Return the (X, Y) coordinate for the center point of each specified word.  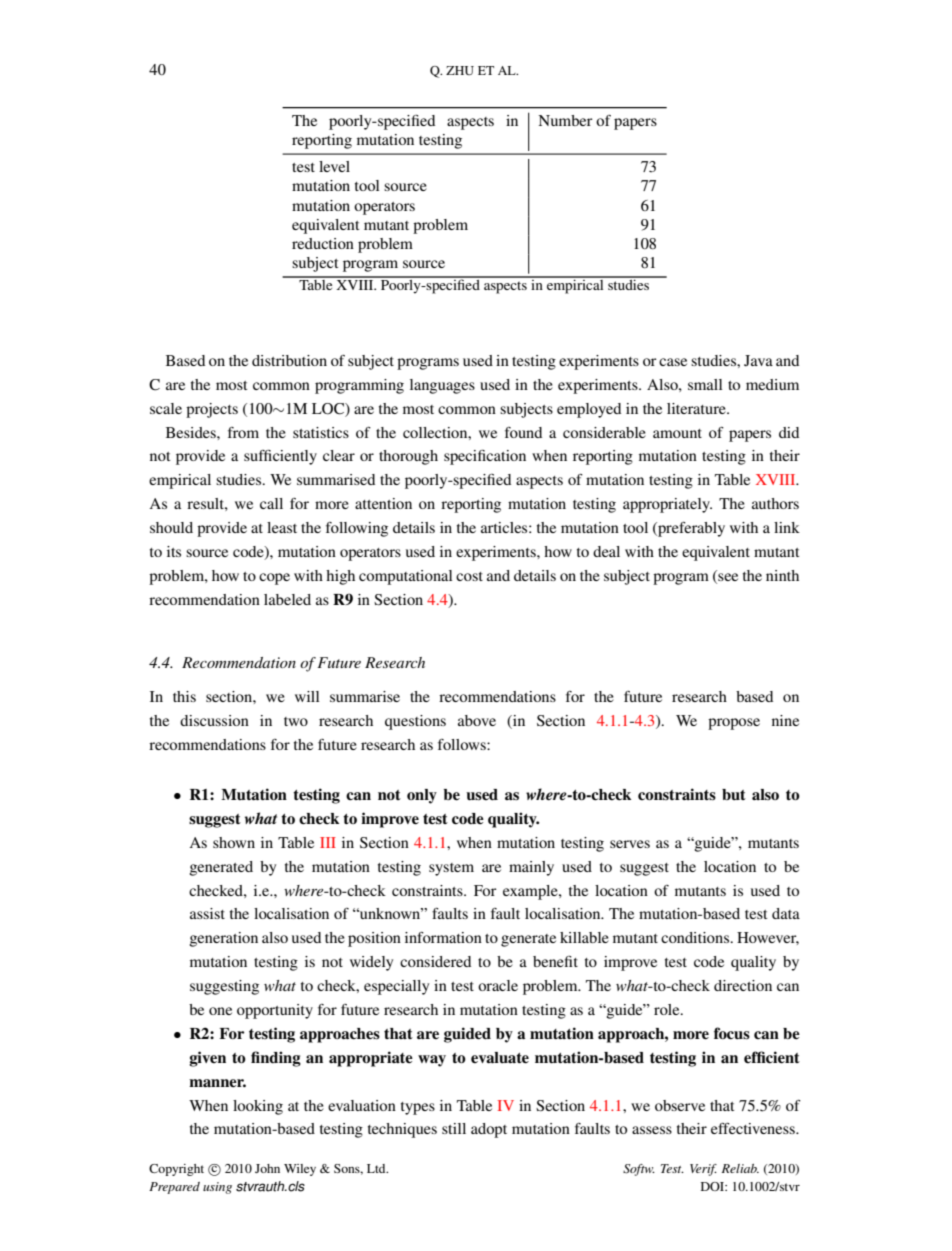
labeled (287, 599)
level (334, 166)
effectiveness (754, 1128)
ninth (782, 575)
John (267, 1168)
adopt (489, 1130)
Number (566, 120)
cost (469, 576)
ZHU (460, 70)
